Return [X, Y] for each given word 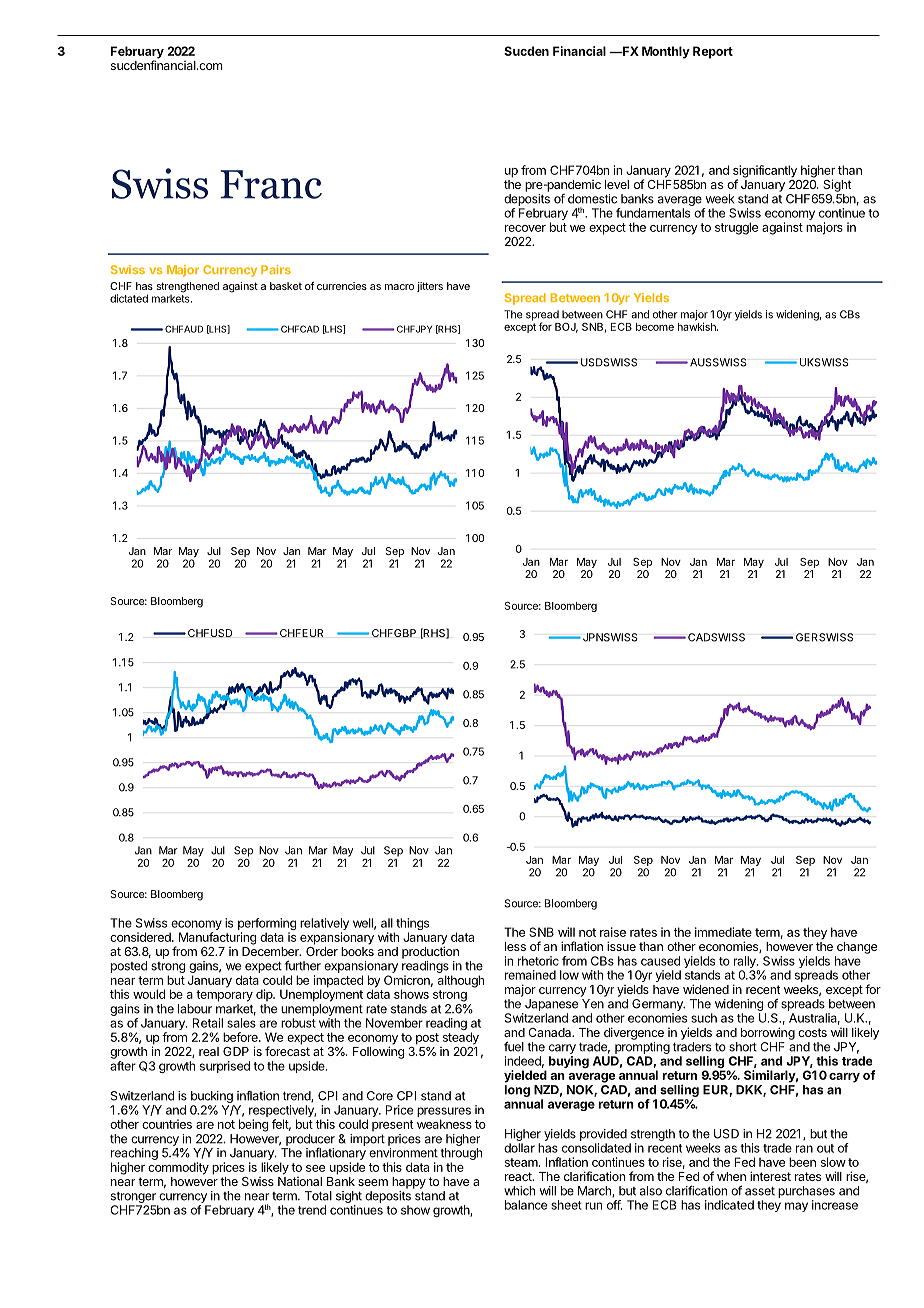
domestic [592, 199]
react [519, 1176]
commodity [178, 1168]
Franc [271, 184]
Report [713, 52]
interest [770, 1176]
